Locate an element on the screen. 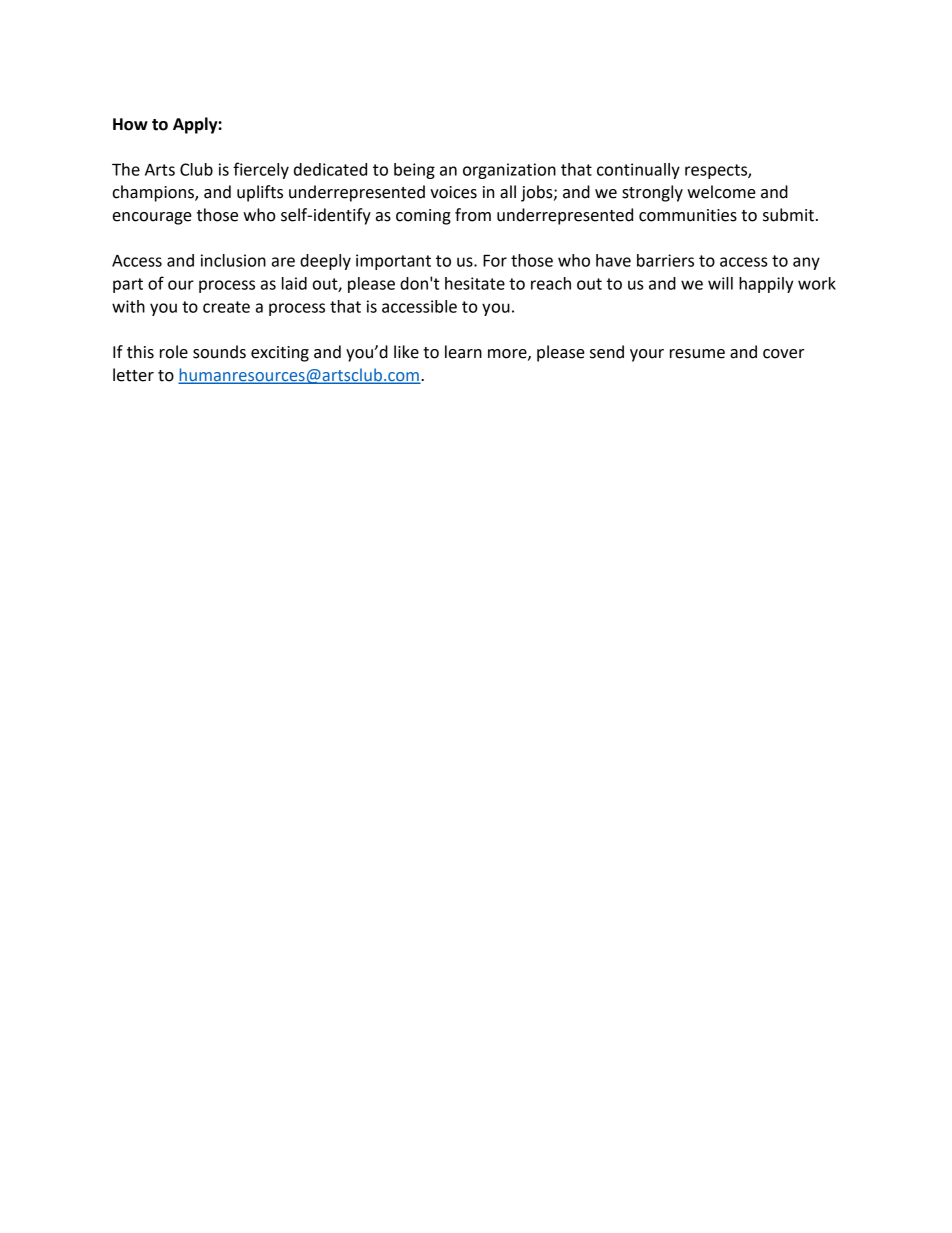 The height and width of the screenshot is (1233, 952). fiercely is located at coordinates (261, 170).
